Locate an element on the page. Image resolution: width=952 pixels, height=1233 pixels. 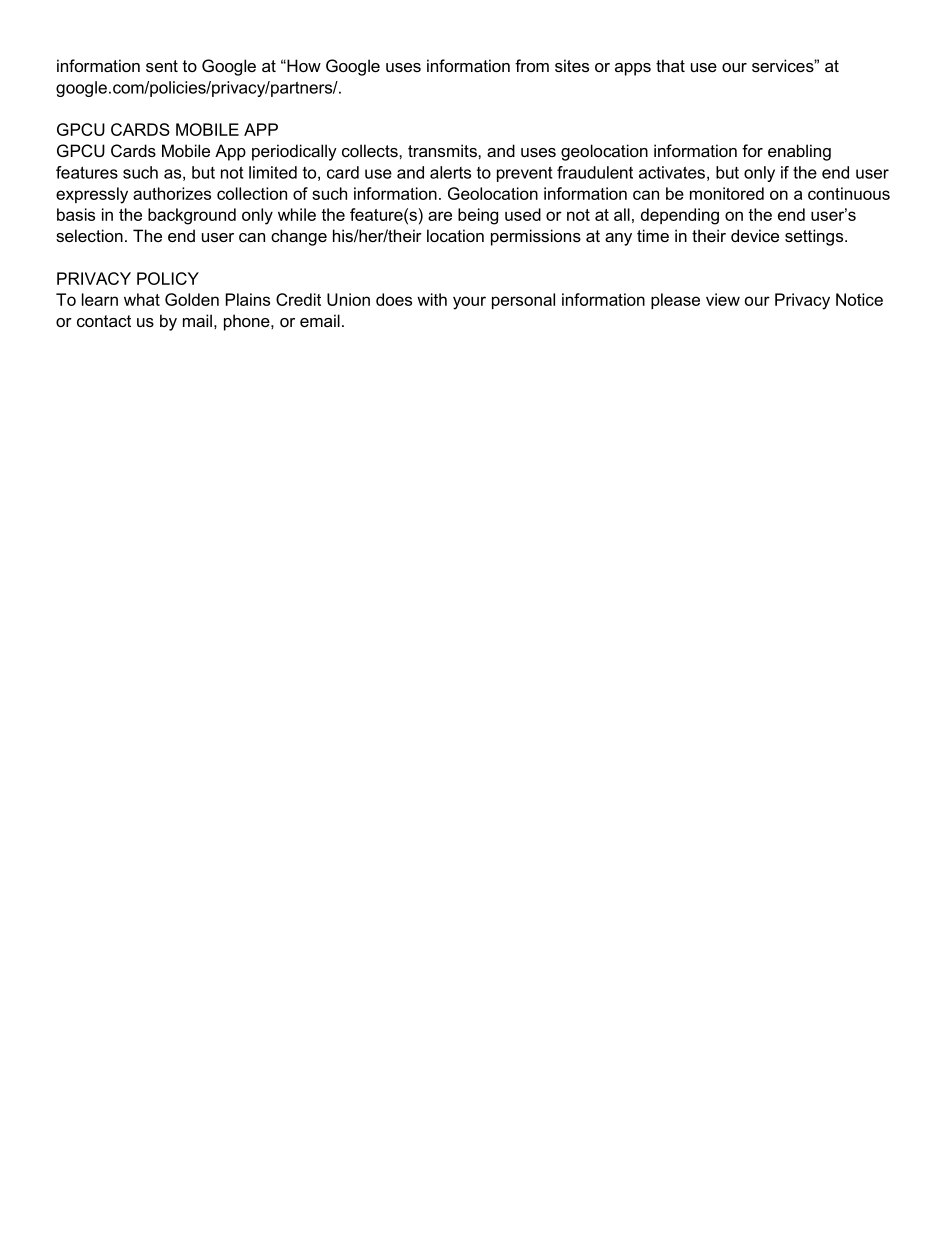
sent is located at coordinates (162, 66).
